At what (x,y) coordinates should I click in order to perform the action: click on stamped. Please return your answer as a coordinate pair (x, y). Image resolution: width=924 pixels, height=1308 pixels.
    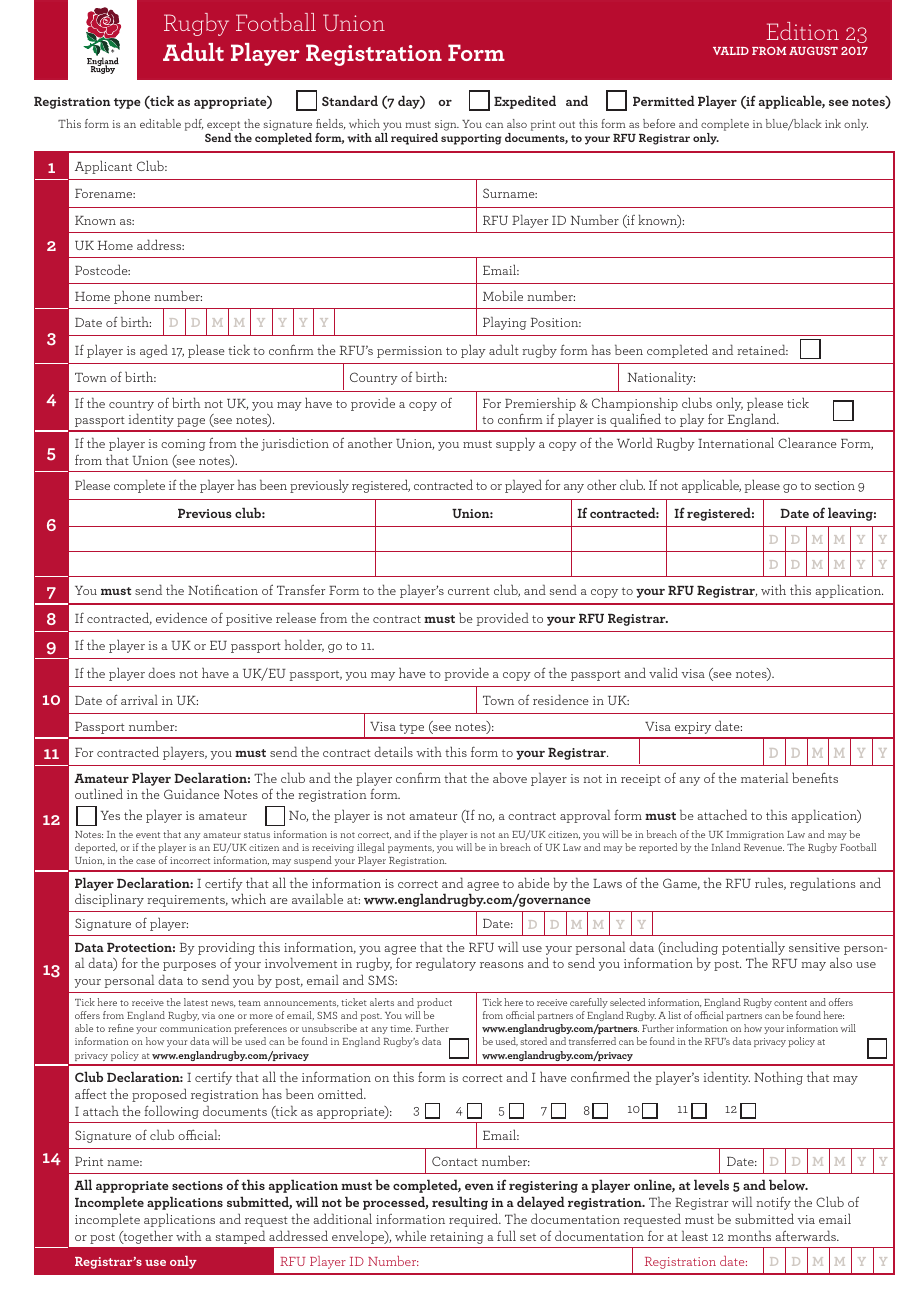
    Looking at the image, I should click on (240, 1237).
